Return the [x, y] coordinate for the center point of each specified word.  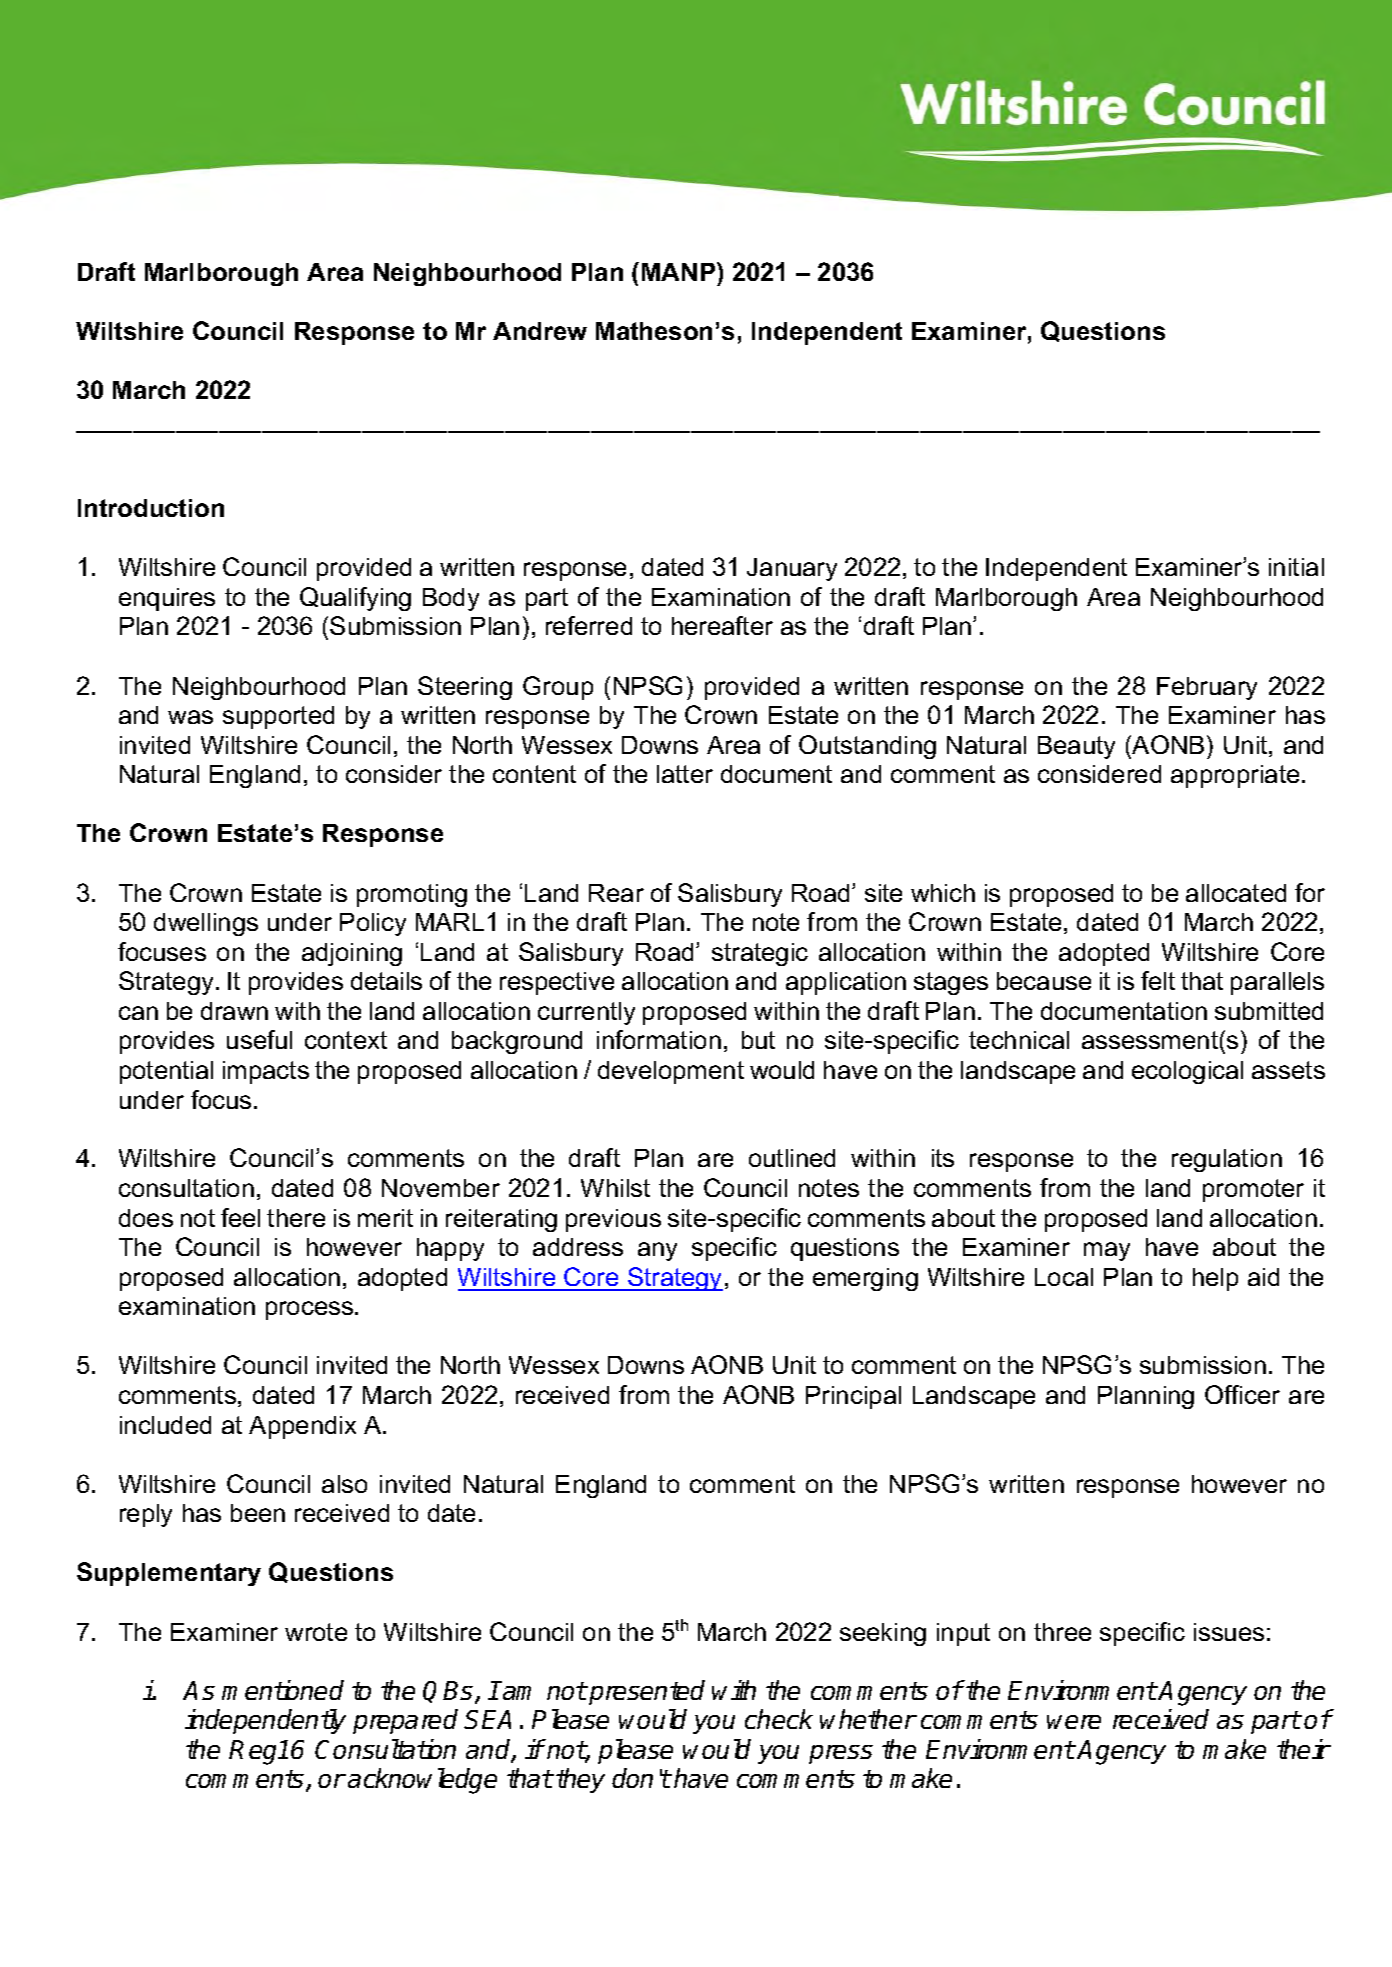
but [758, 1040]
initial [1296, 567]
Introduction [151, 508]
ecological [1187, 1072]
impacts [266, 1072]
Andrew [540, 331]
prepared [405, 1721]
